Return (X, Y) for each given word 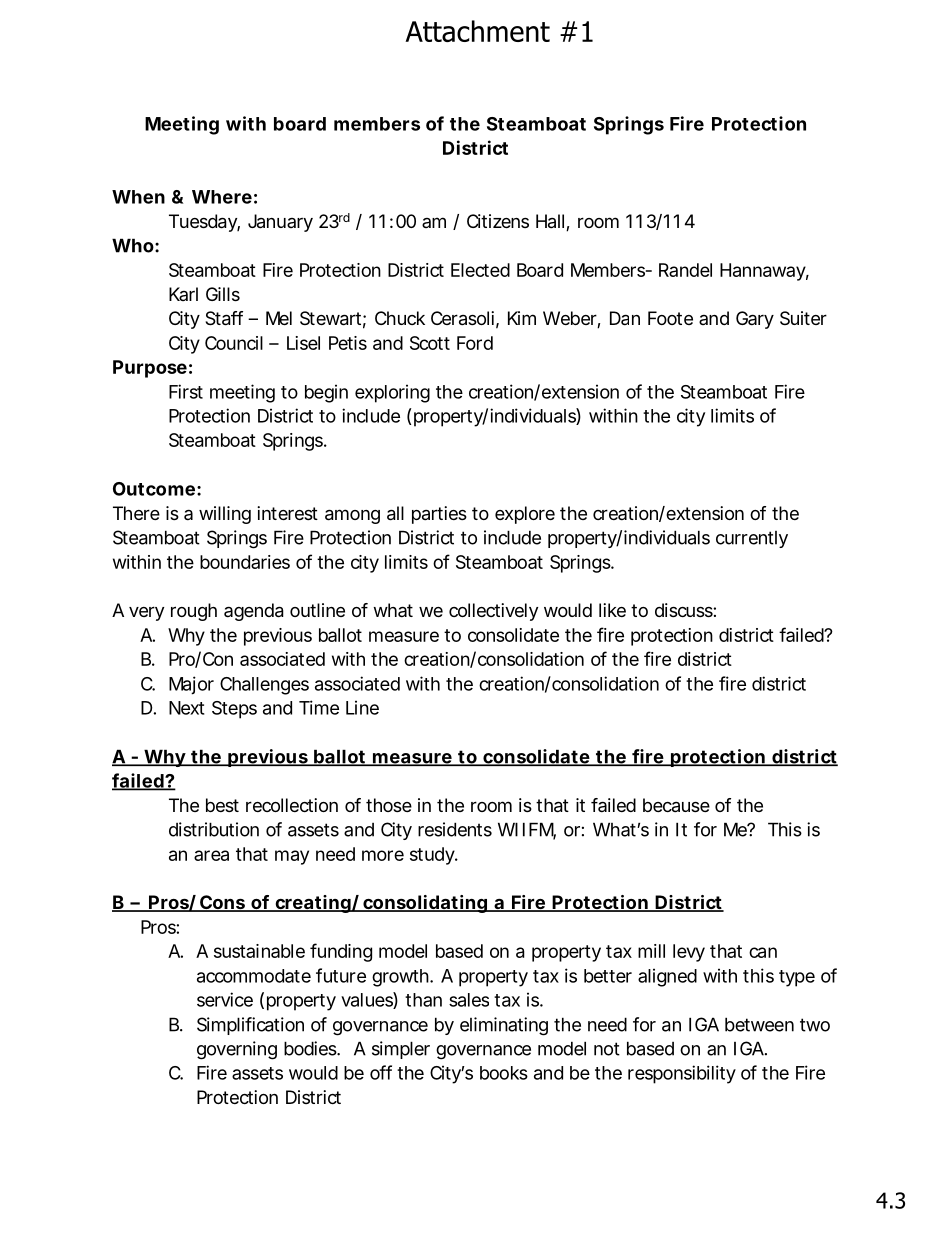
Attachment (477, 31)
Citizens (498, 221)
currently (752, 539)
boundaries (245, 562)
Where (222, 197)
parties (439, 515)
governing (237, 1050)
